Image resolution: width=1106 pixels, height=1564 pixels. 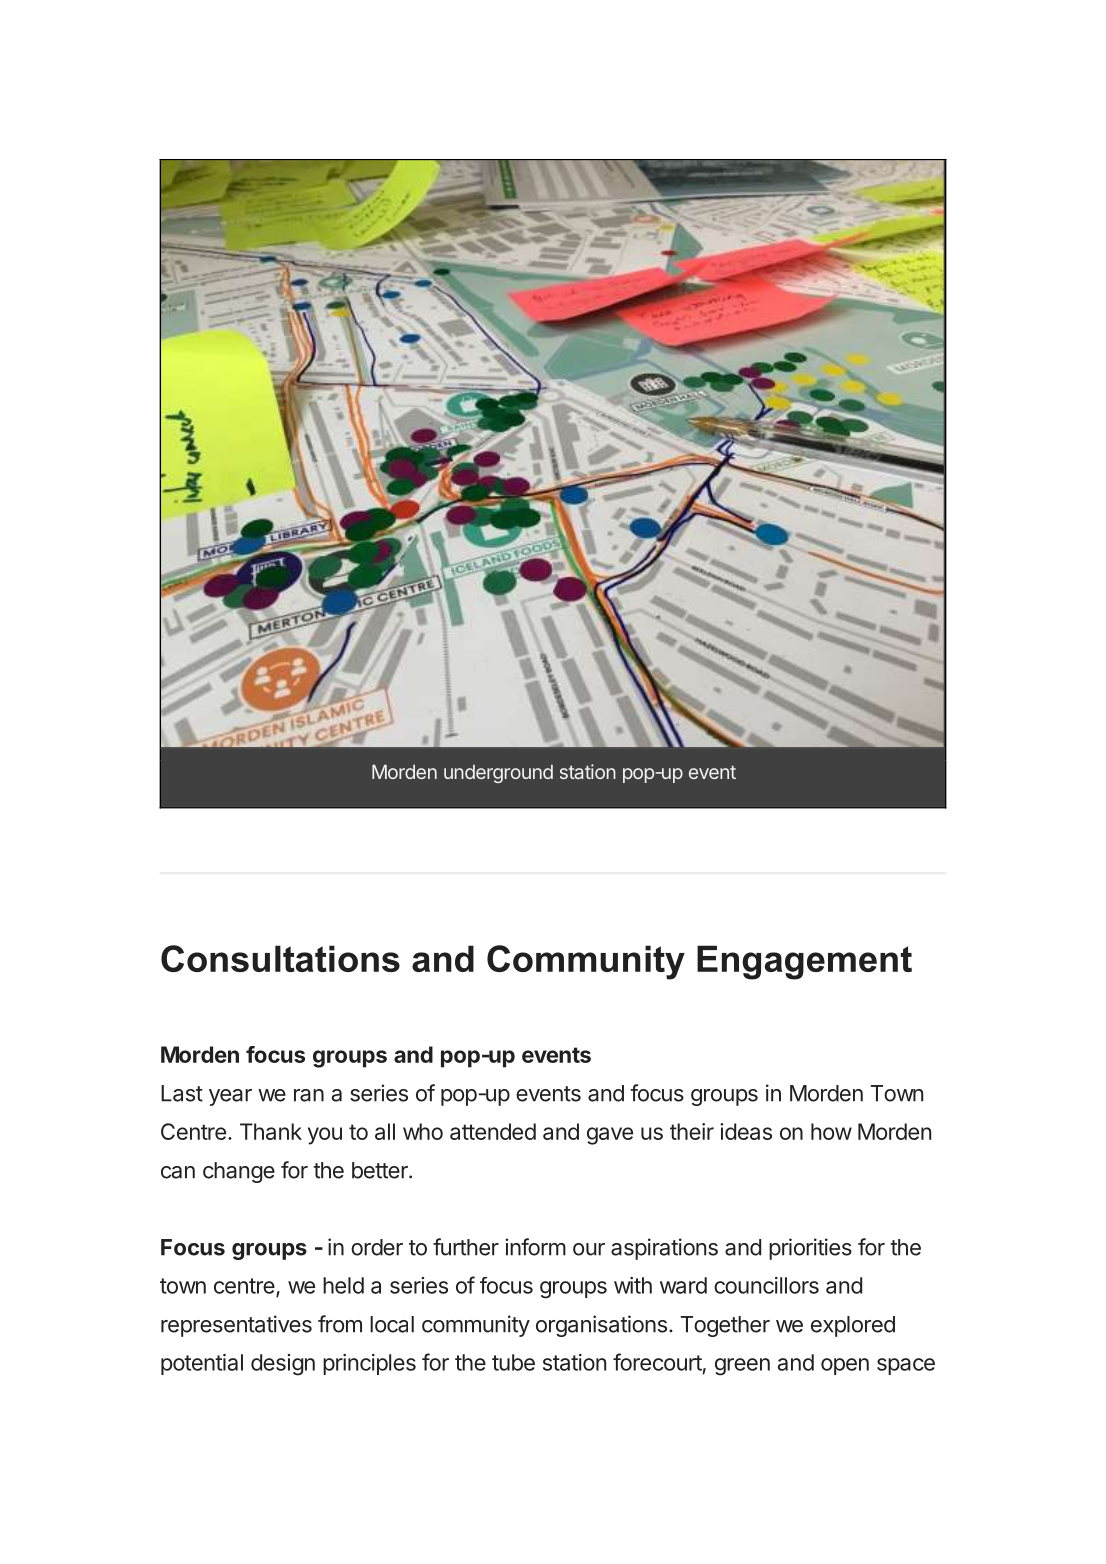 I want to click on tube, so click(x=513, y=1362).
